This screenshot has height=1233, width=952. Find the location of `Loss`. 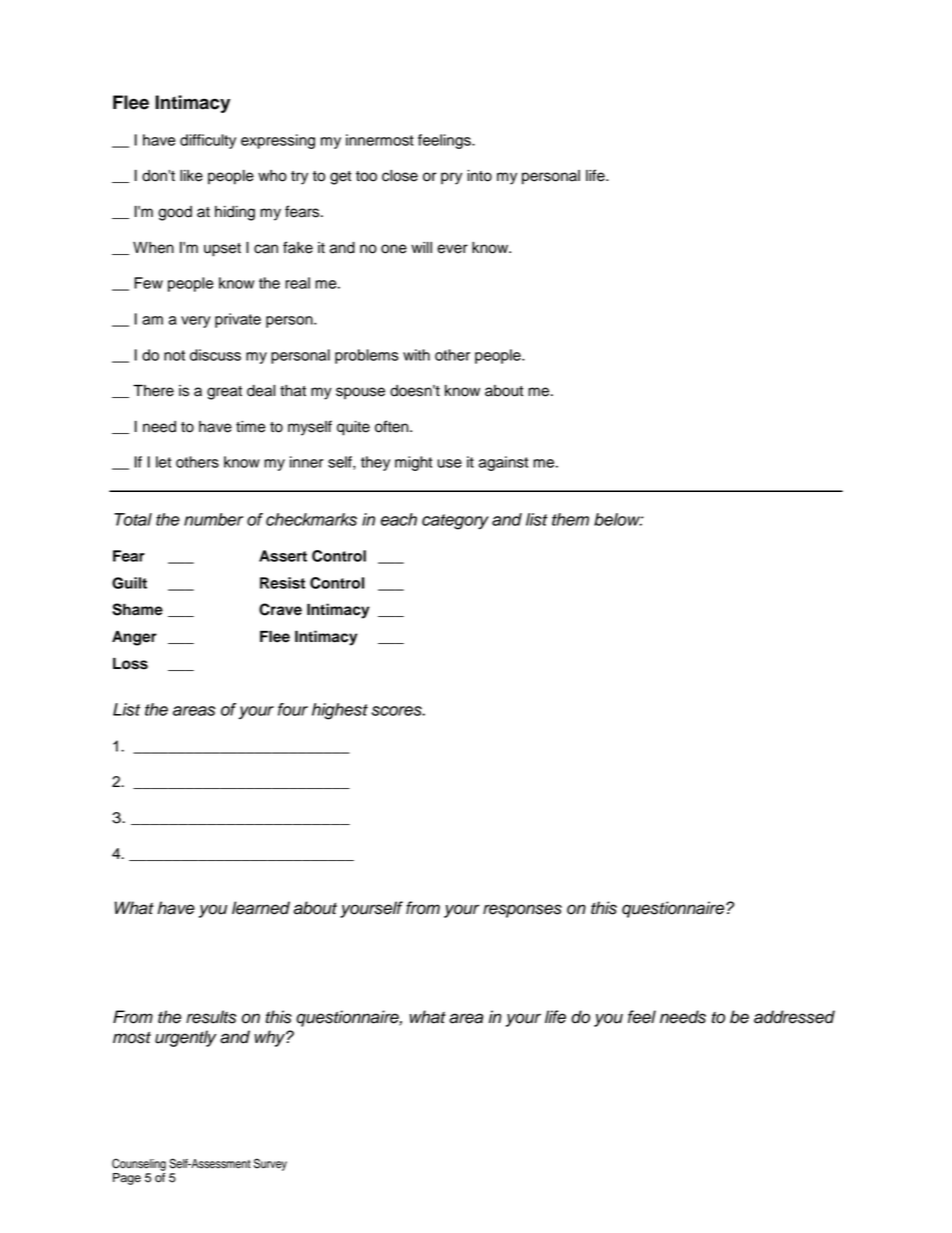

Loss is located at coordinates (130, 663).
